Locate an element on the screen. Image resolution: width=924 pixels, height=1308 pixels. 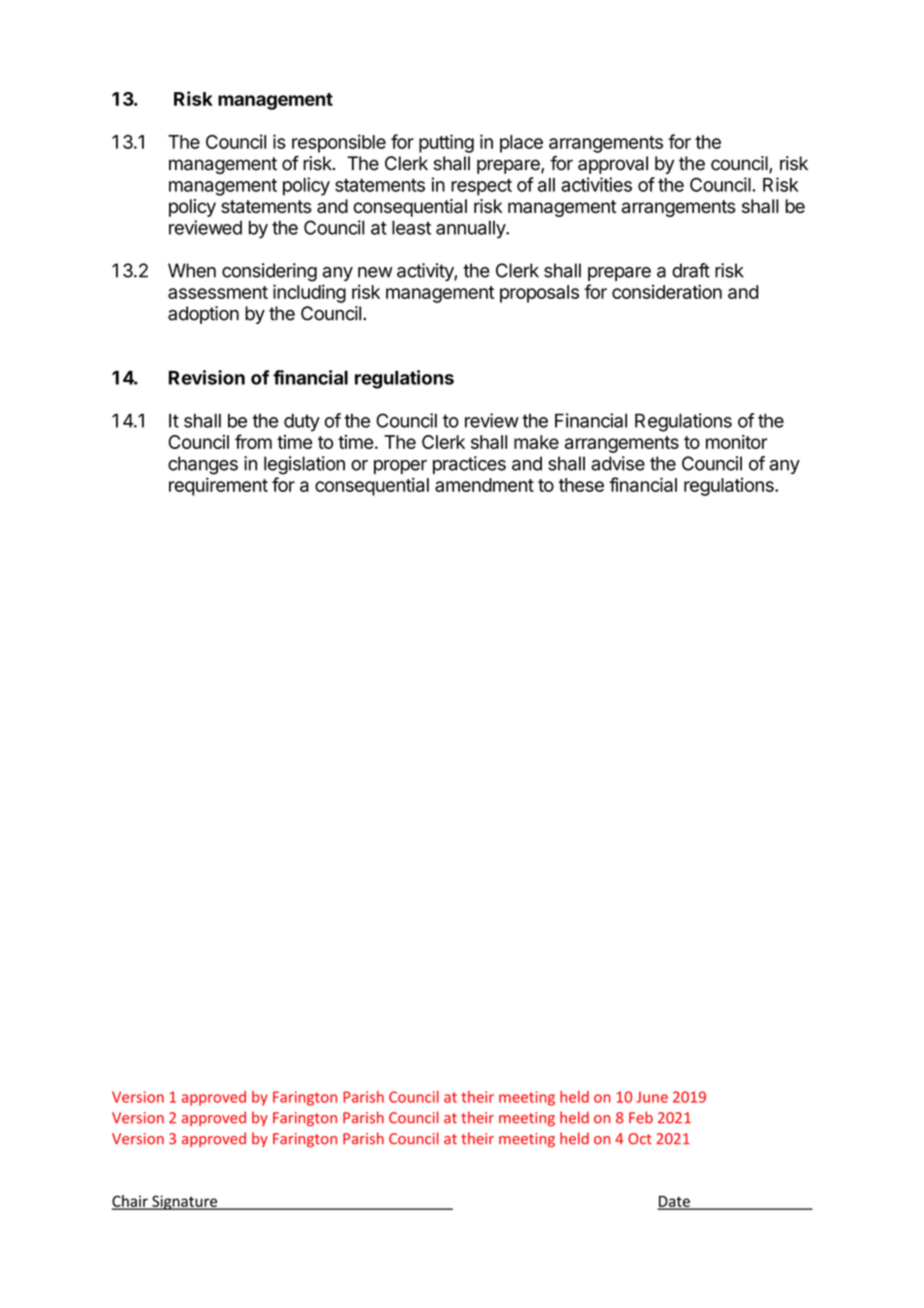
approval is located at coordinates (613, 165).
